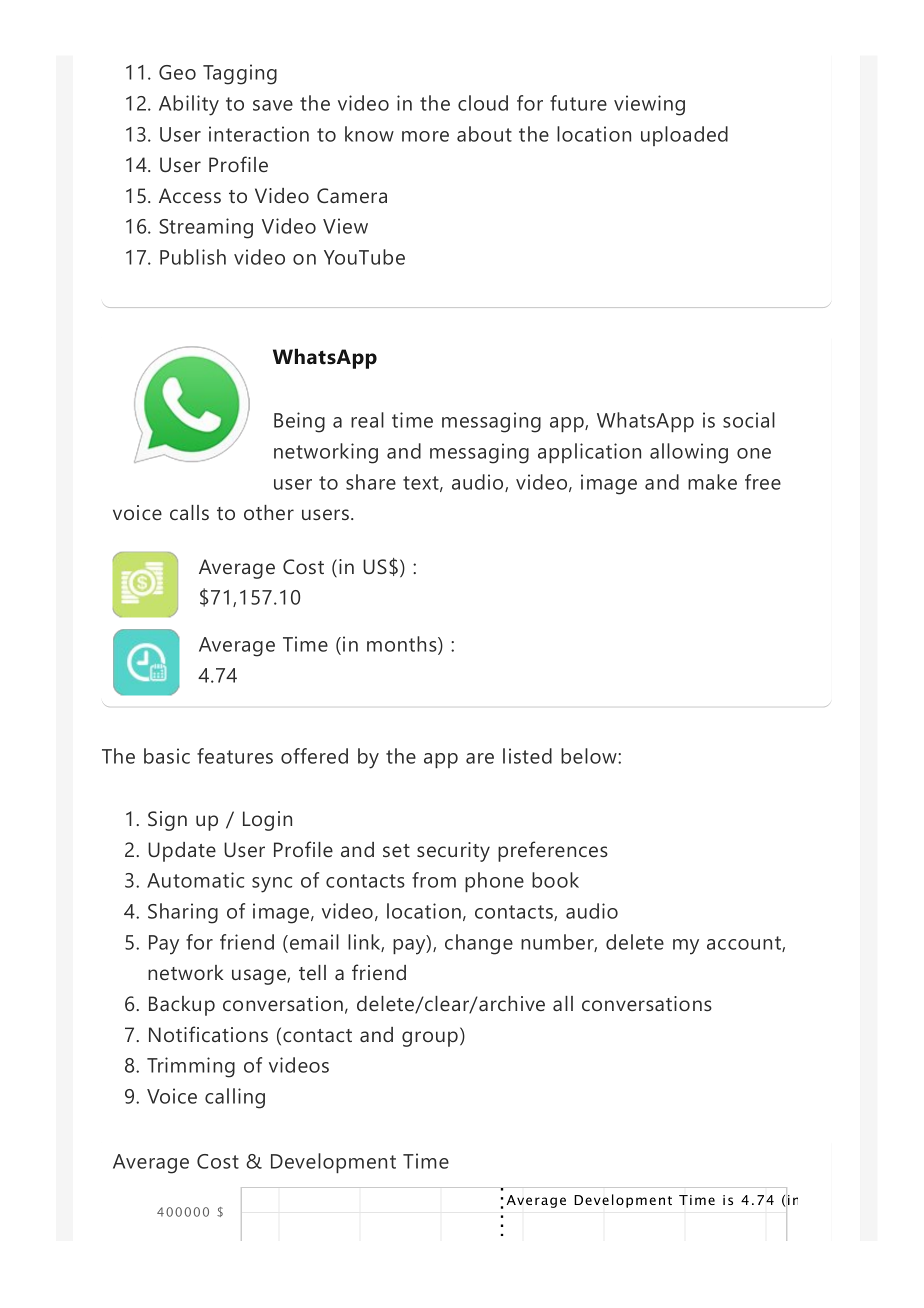 The height and width of the screenshot is (1308, 924). I want to click on Being, so click(299, 422).
